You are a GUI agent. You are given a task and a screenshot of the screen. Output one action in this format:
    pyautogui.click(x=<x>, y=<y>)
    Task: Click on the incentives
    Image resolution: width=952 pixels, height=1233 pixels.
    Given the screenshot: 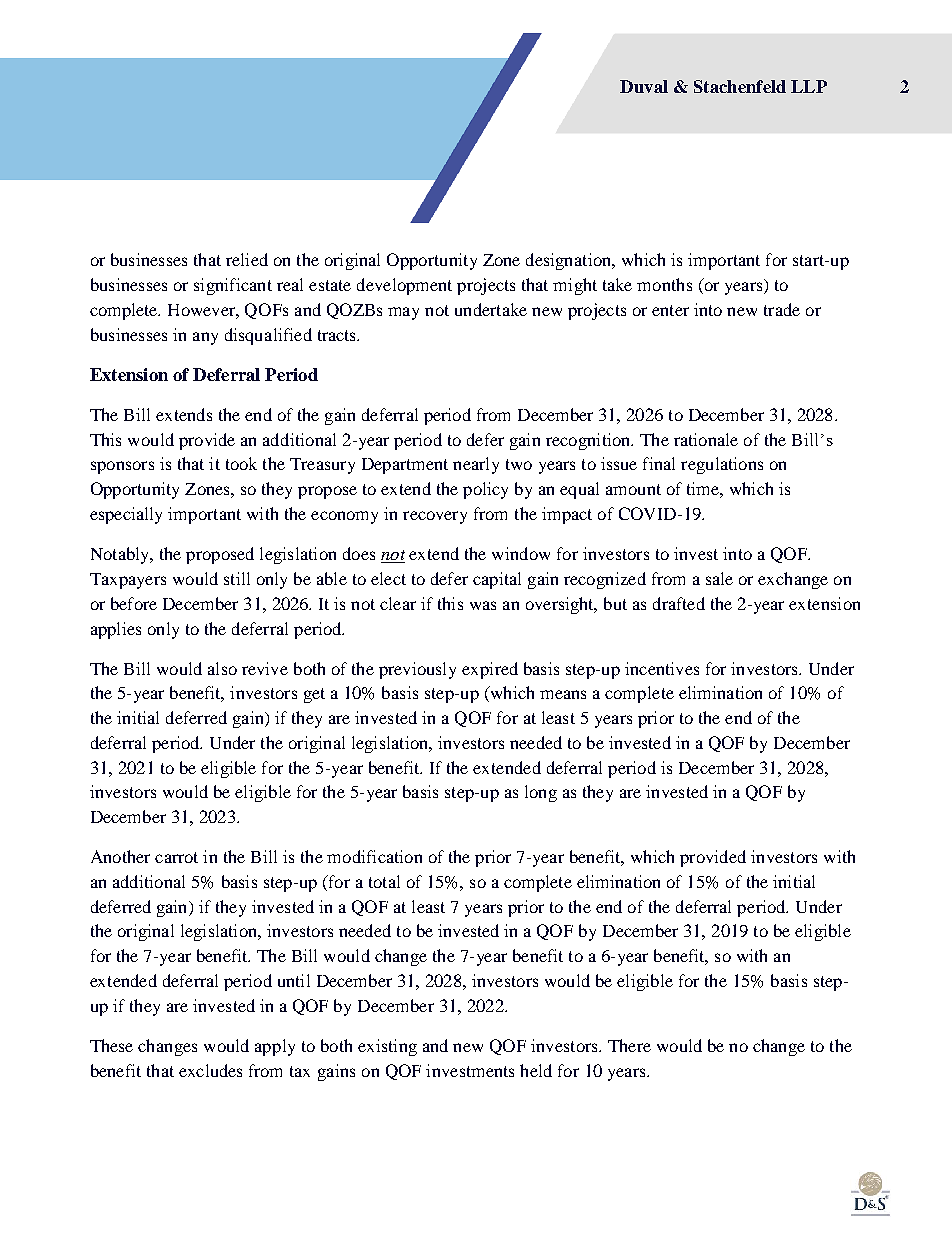 What is the action you would take?
    pyautogui.click(x=662, y=668)
